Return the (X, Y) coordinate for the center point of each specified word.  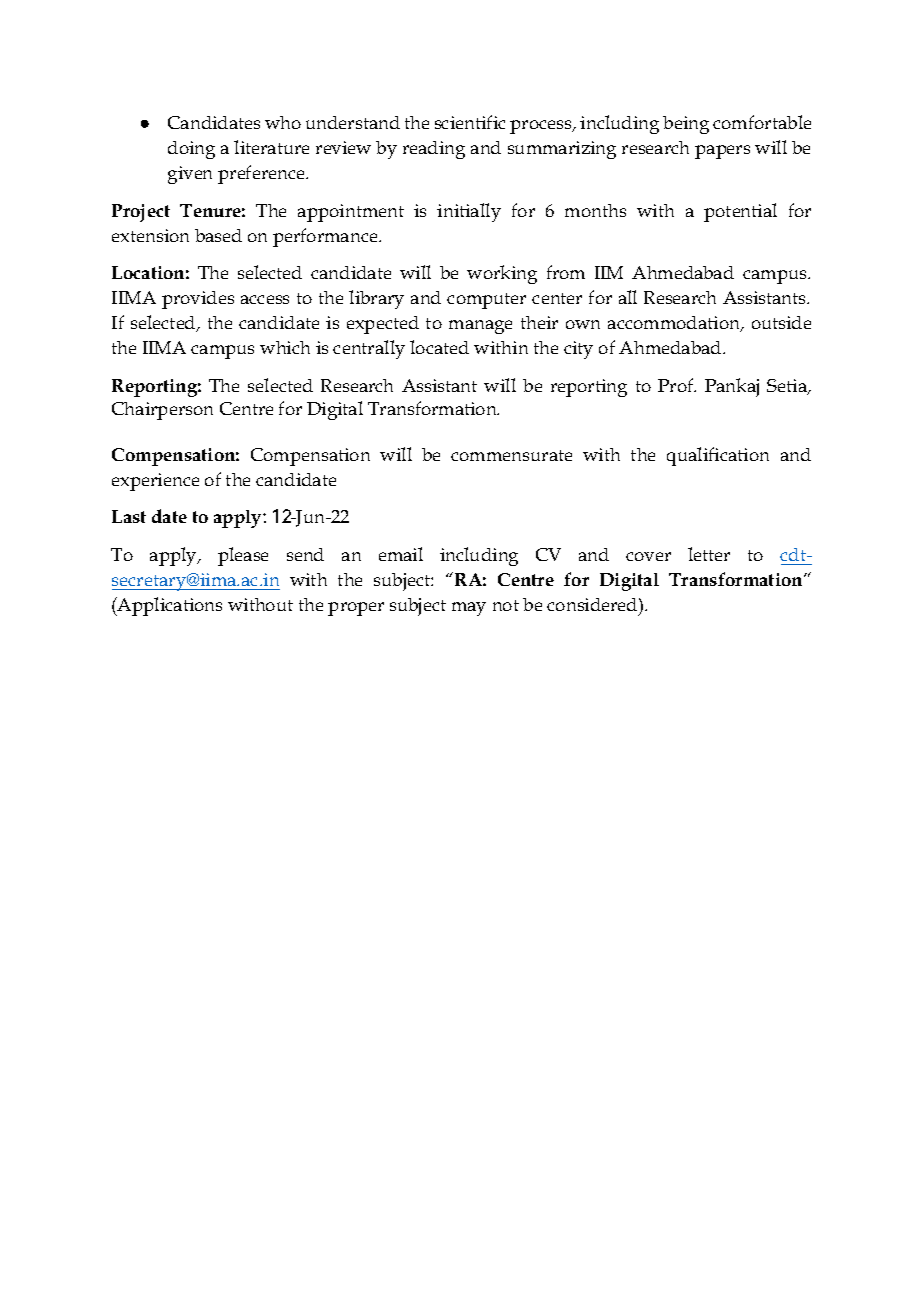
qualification (718, 456)
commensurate (511, 455)
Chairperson (162, 411)
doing (191, 150)
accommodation (675, 324)
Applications (169, 606)
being (686, 125)
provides (198, 300)
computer (486, 301)
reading (434, 150)
